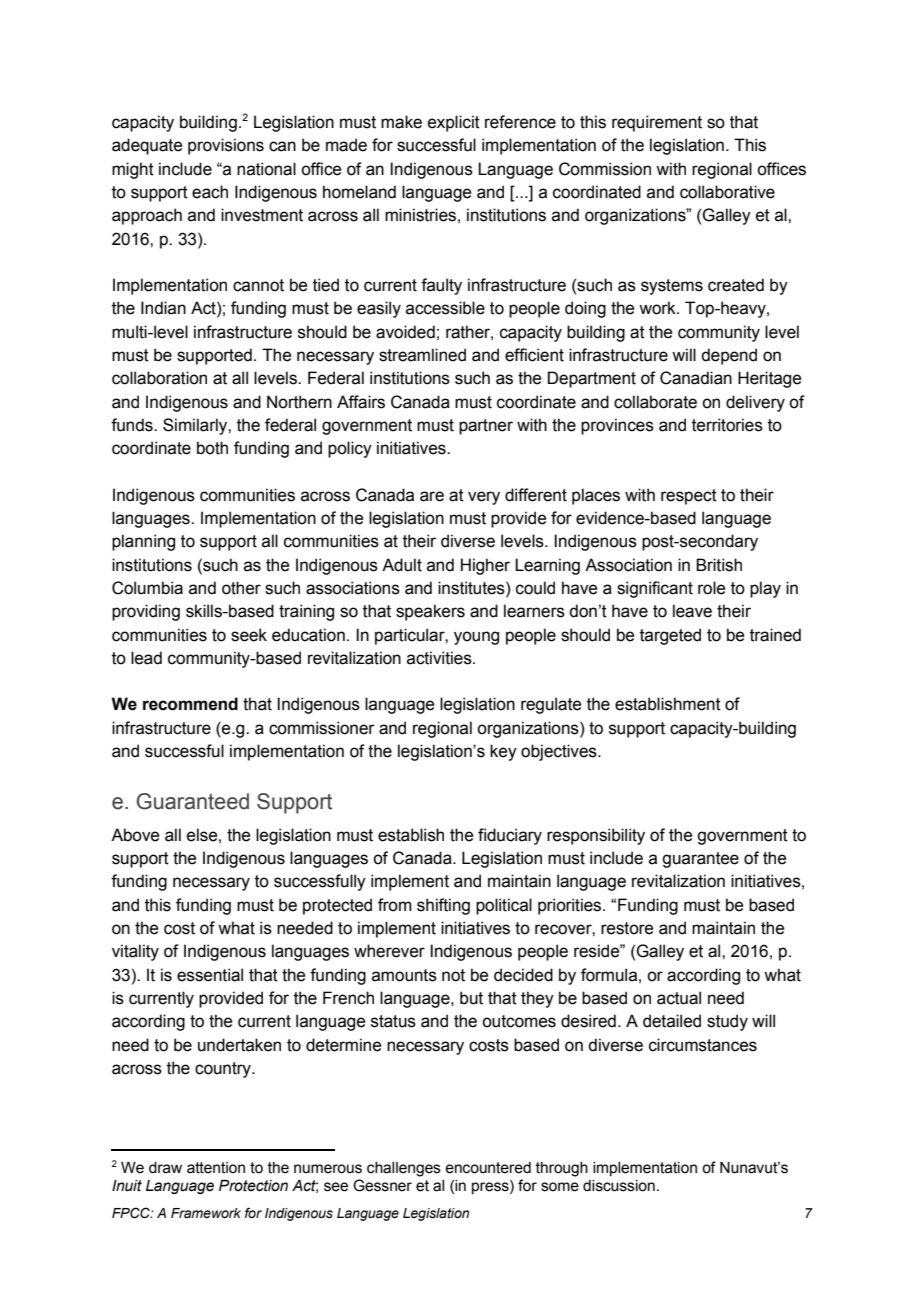  I want to click on requirement, so click(657, 123).
